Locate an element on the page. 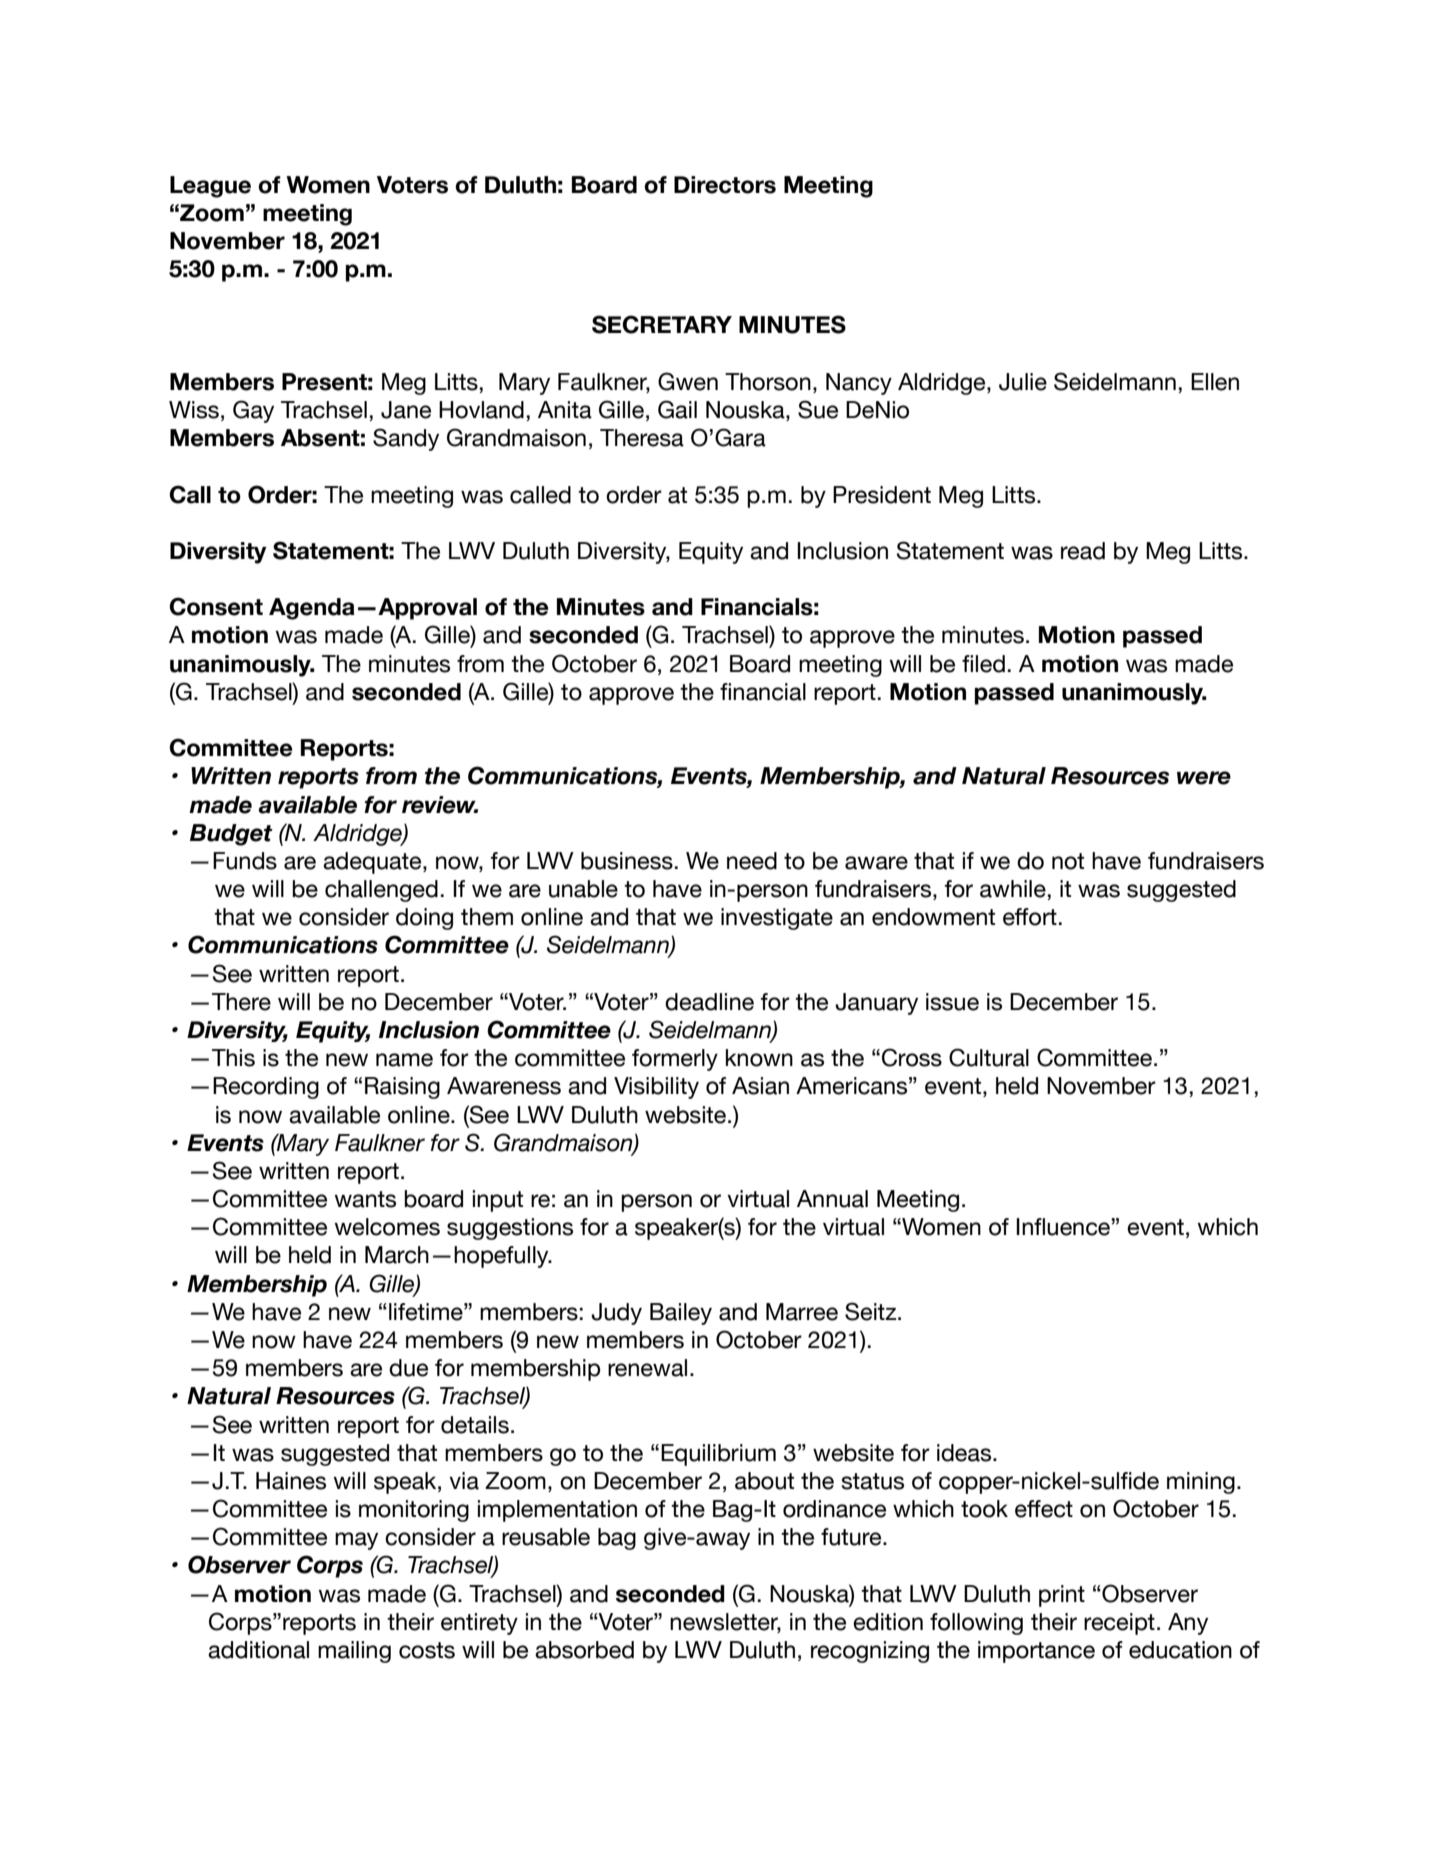 This document has height=1860, width=1437. challenged is located at coordinates (381, 891).
